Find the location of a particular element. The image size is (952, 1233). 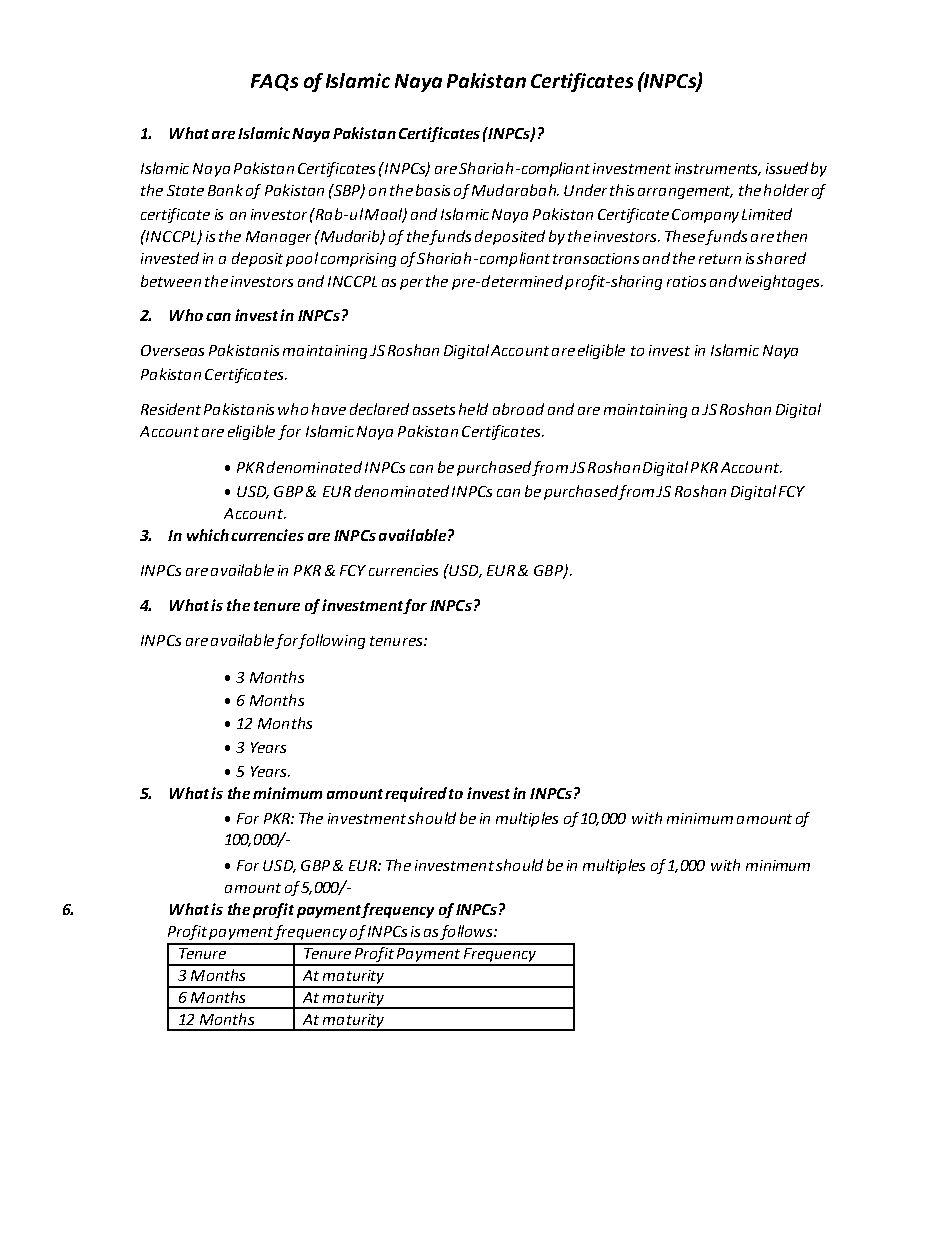

Bank is located at coordinates (225, 190).
